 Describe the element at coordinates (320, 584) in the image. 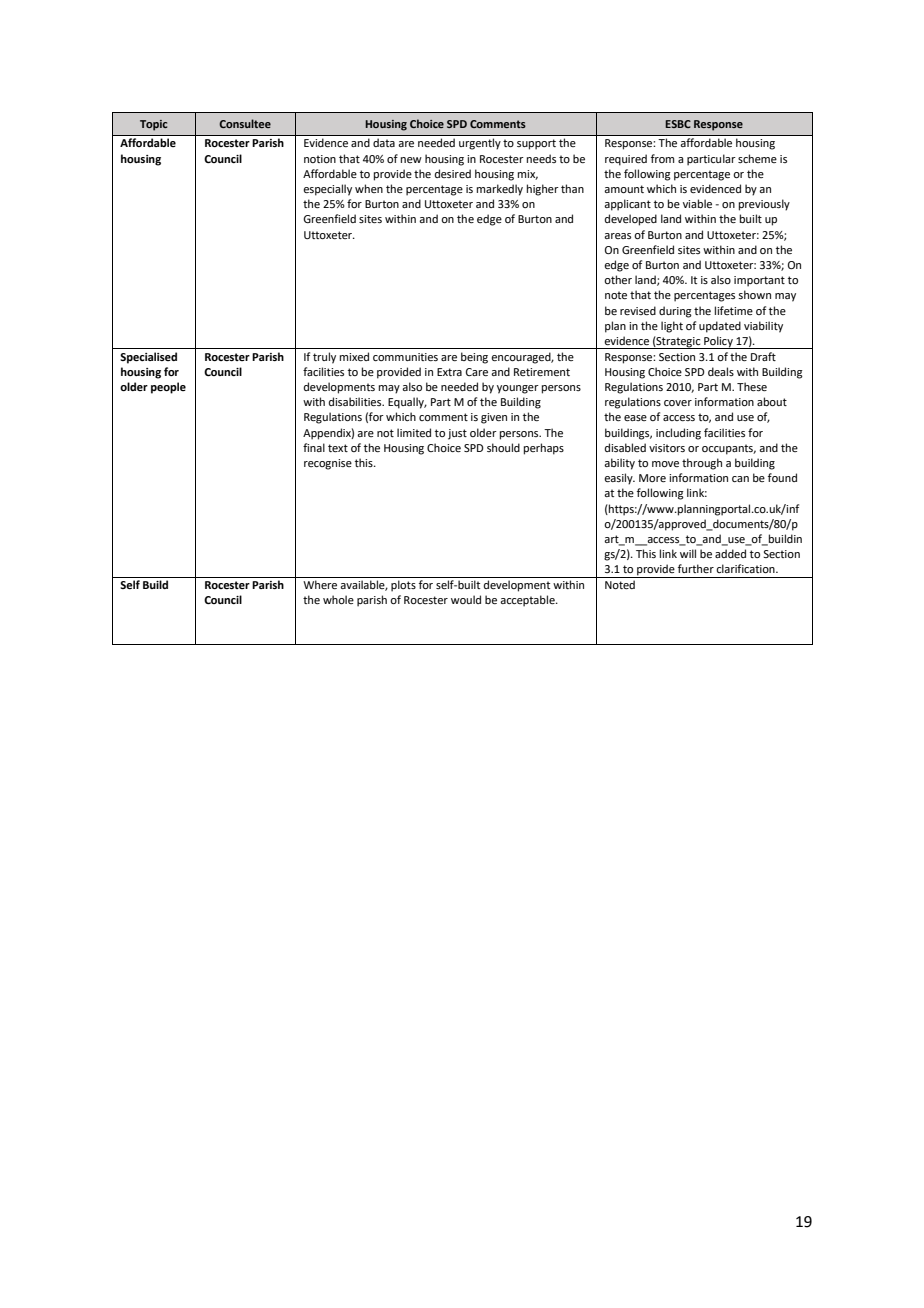

I see `Where` at that location.
